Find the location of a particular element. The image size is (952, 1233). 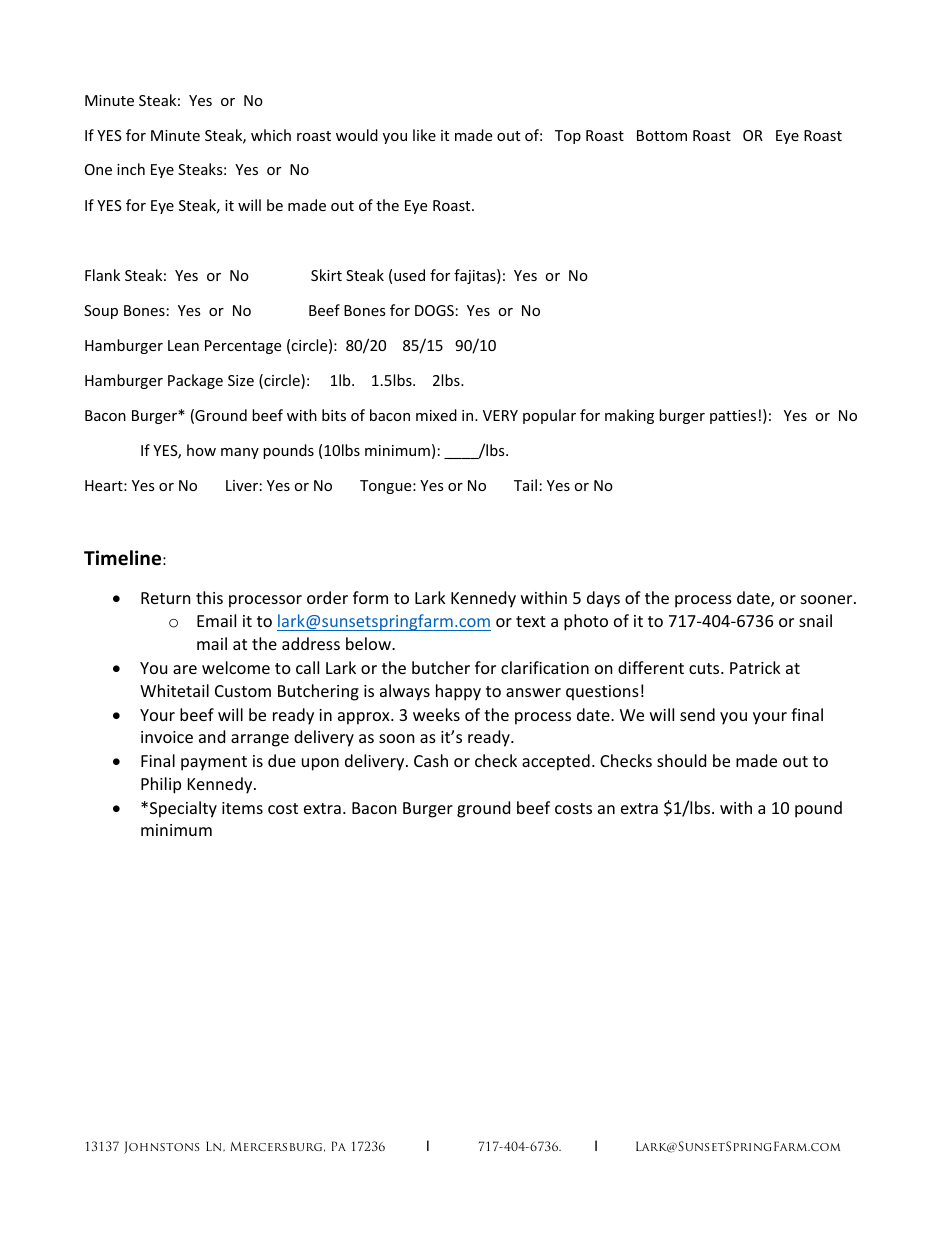

this is located at coordinates (209, 597).
